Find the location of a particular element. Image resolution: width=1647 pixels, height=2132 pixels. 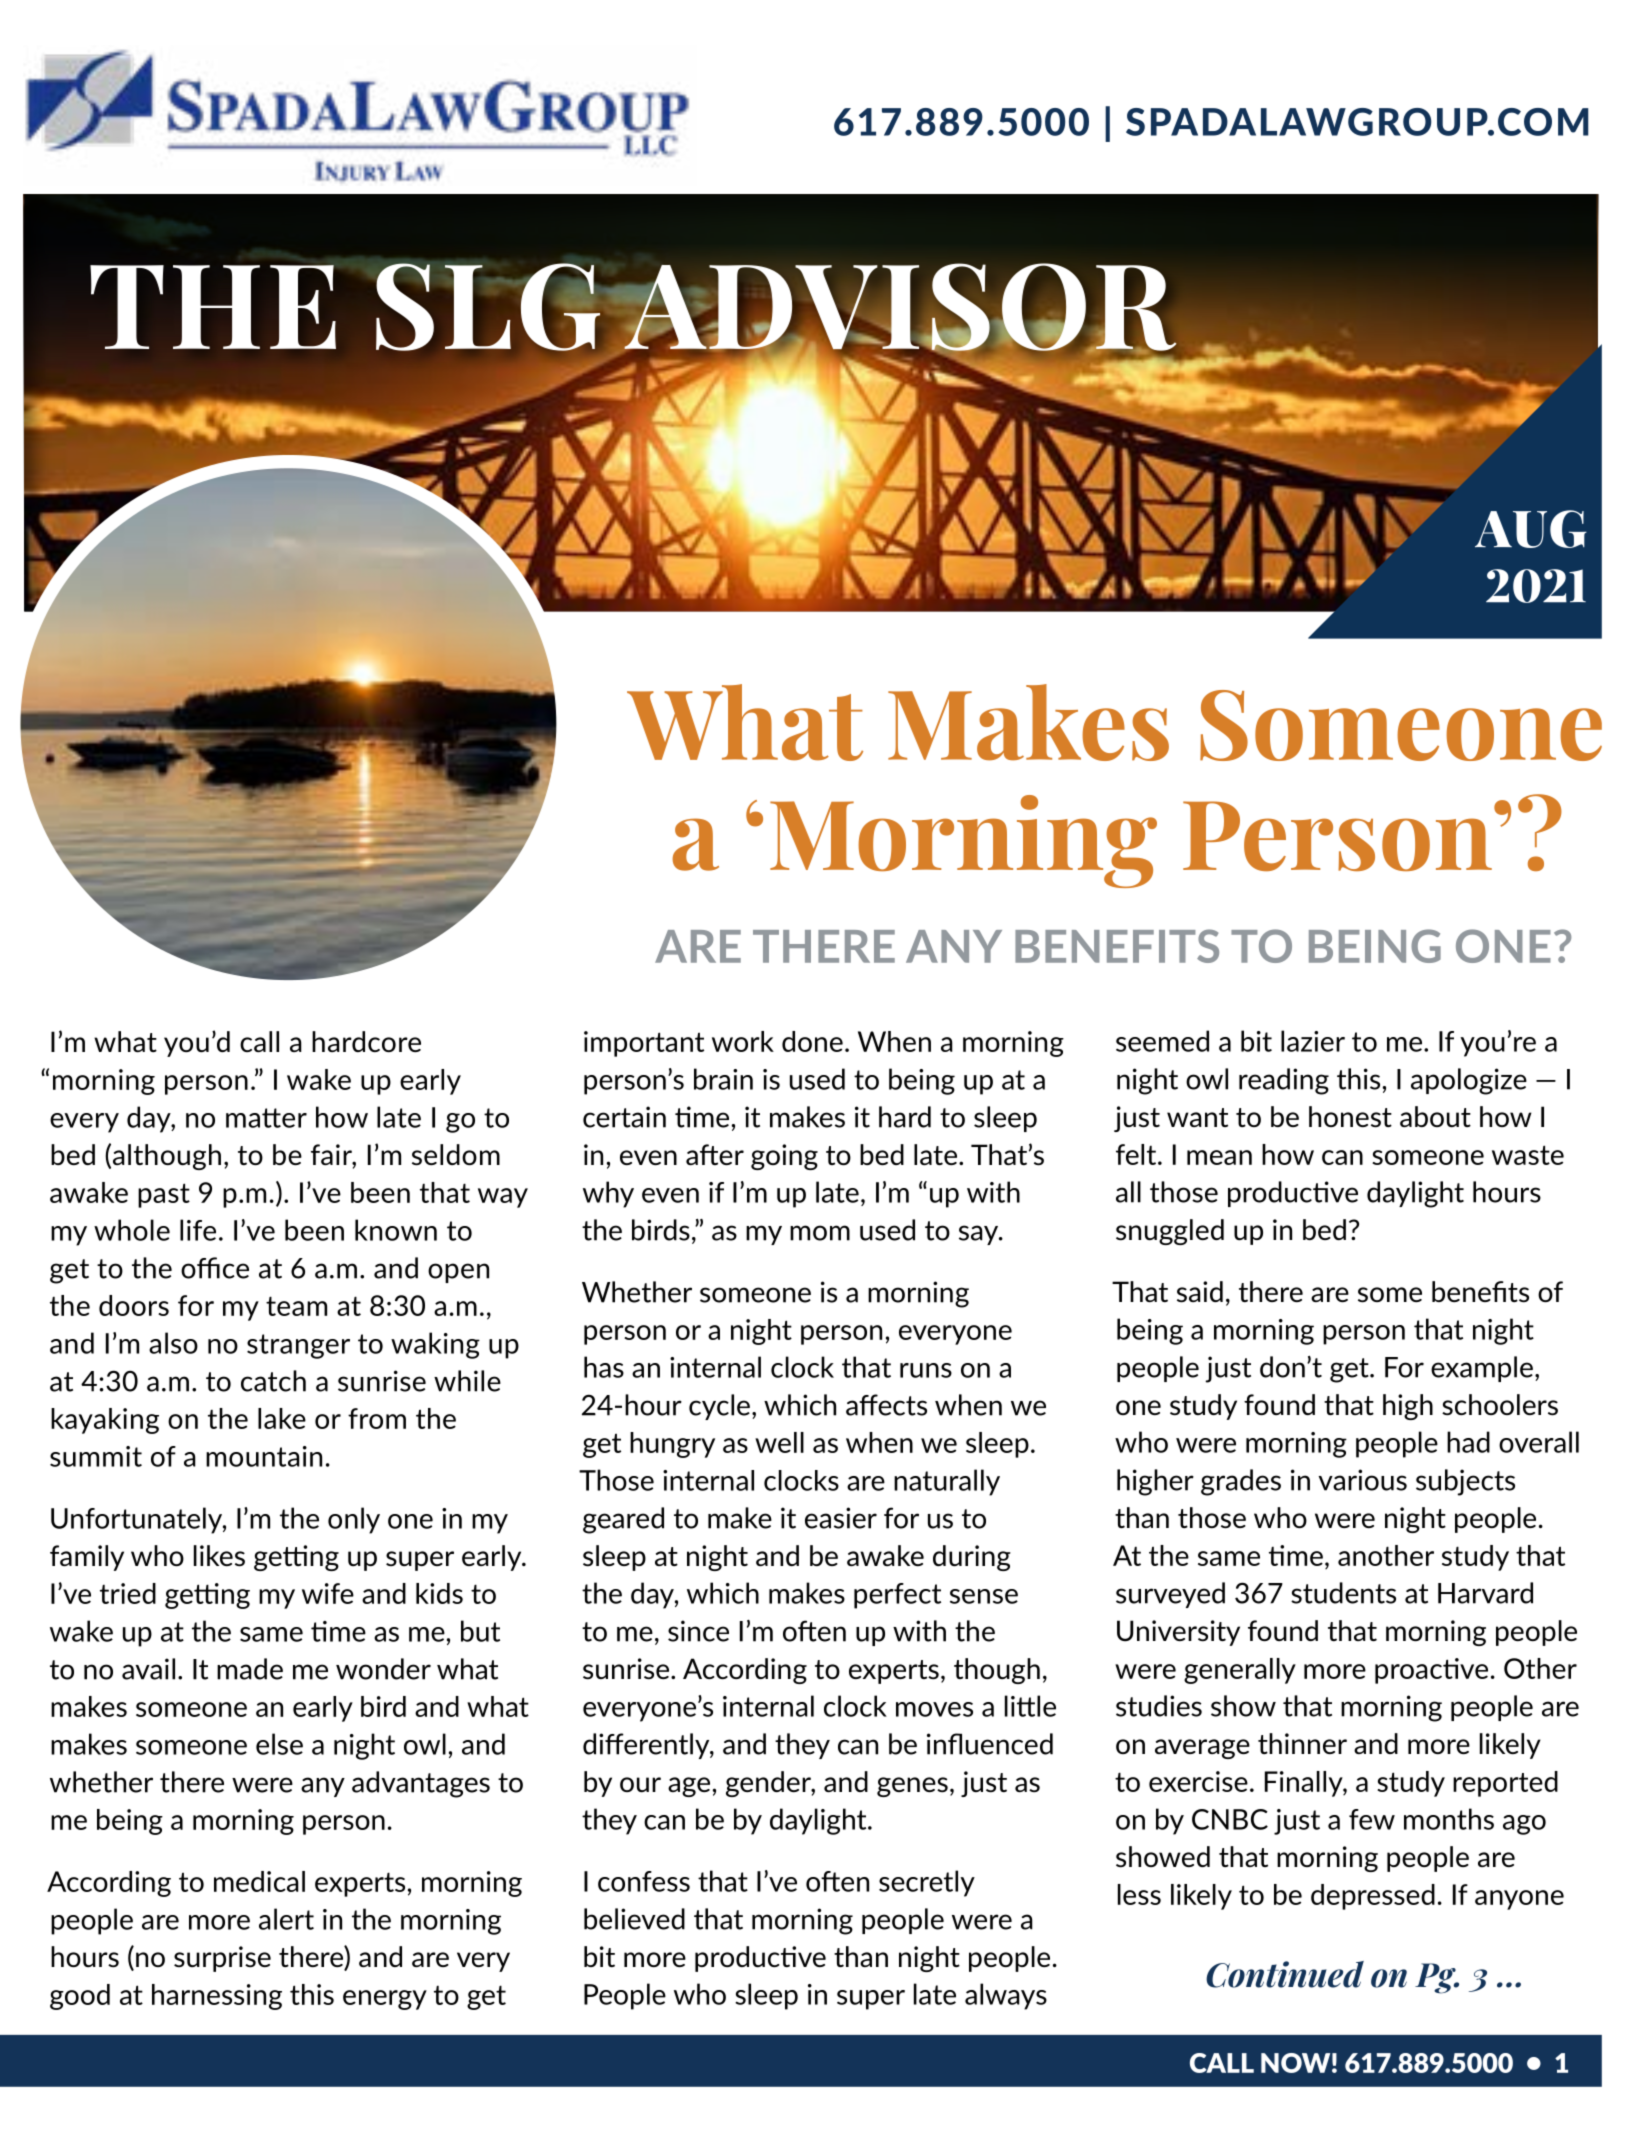

lazier is located at coordinates (1313, 1041).
